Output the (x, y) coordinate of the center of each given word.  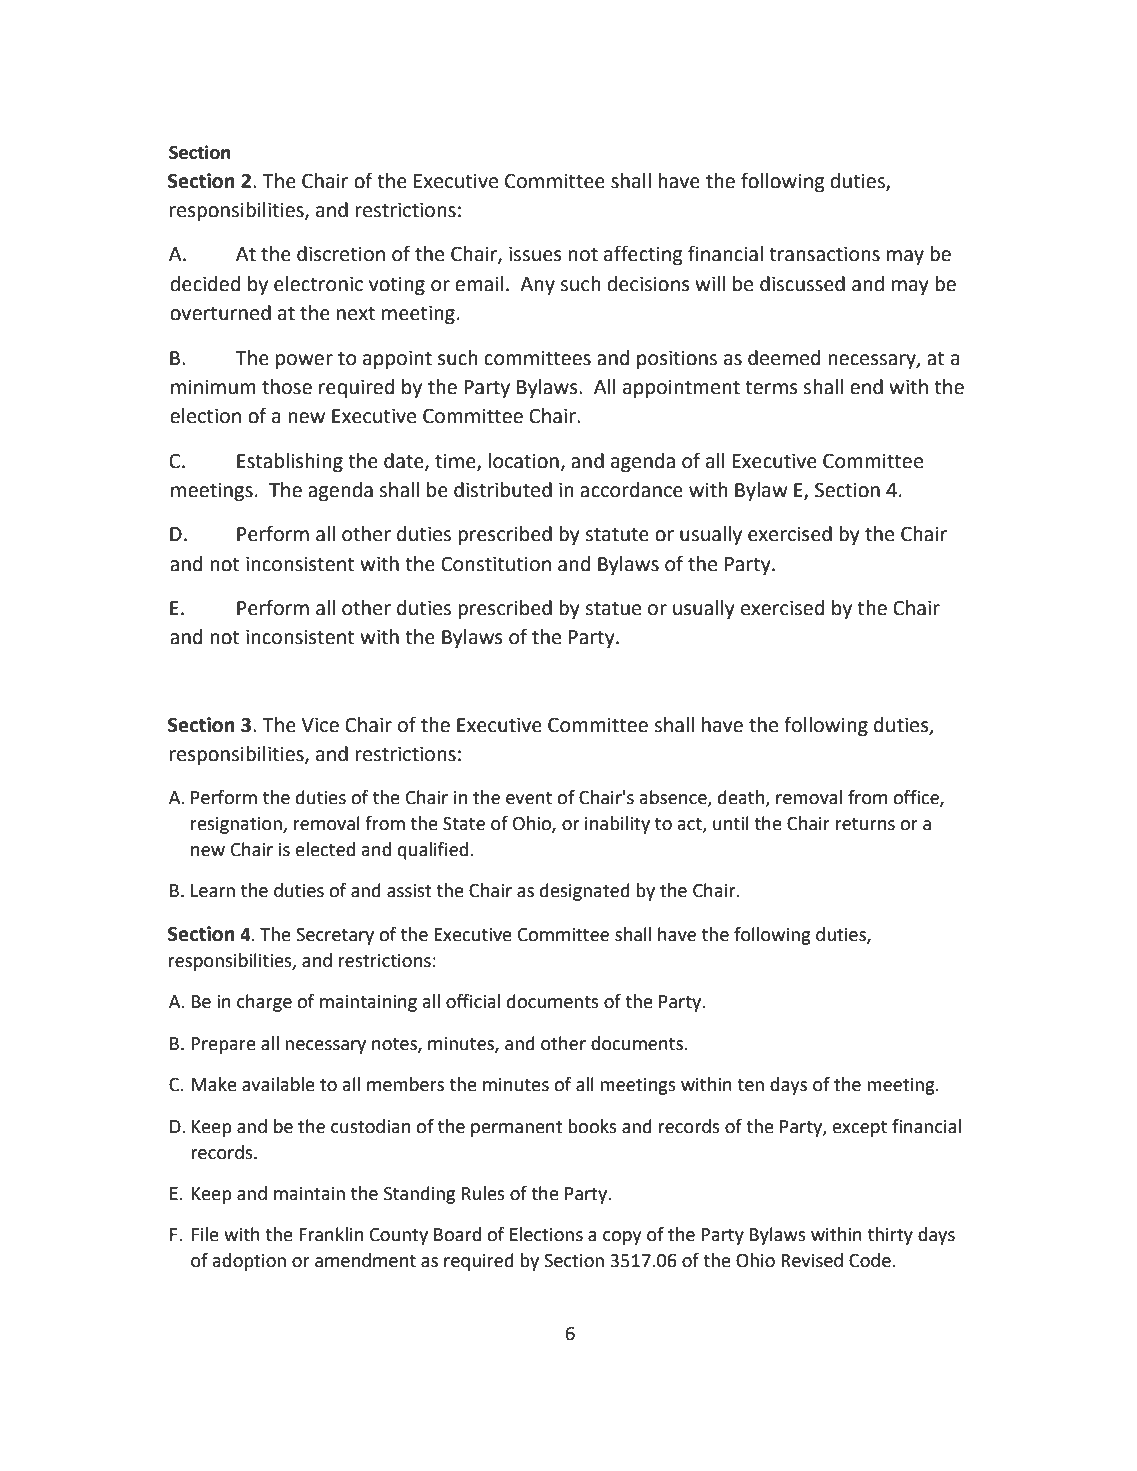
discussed (802, 284)
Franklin (331, 1234)
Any (537, 286)
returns (865, 824)
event (529, 798)
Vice (320, 725)
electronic (318, 284)
